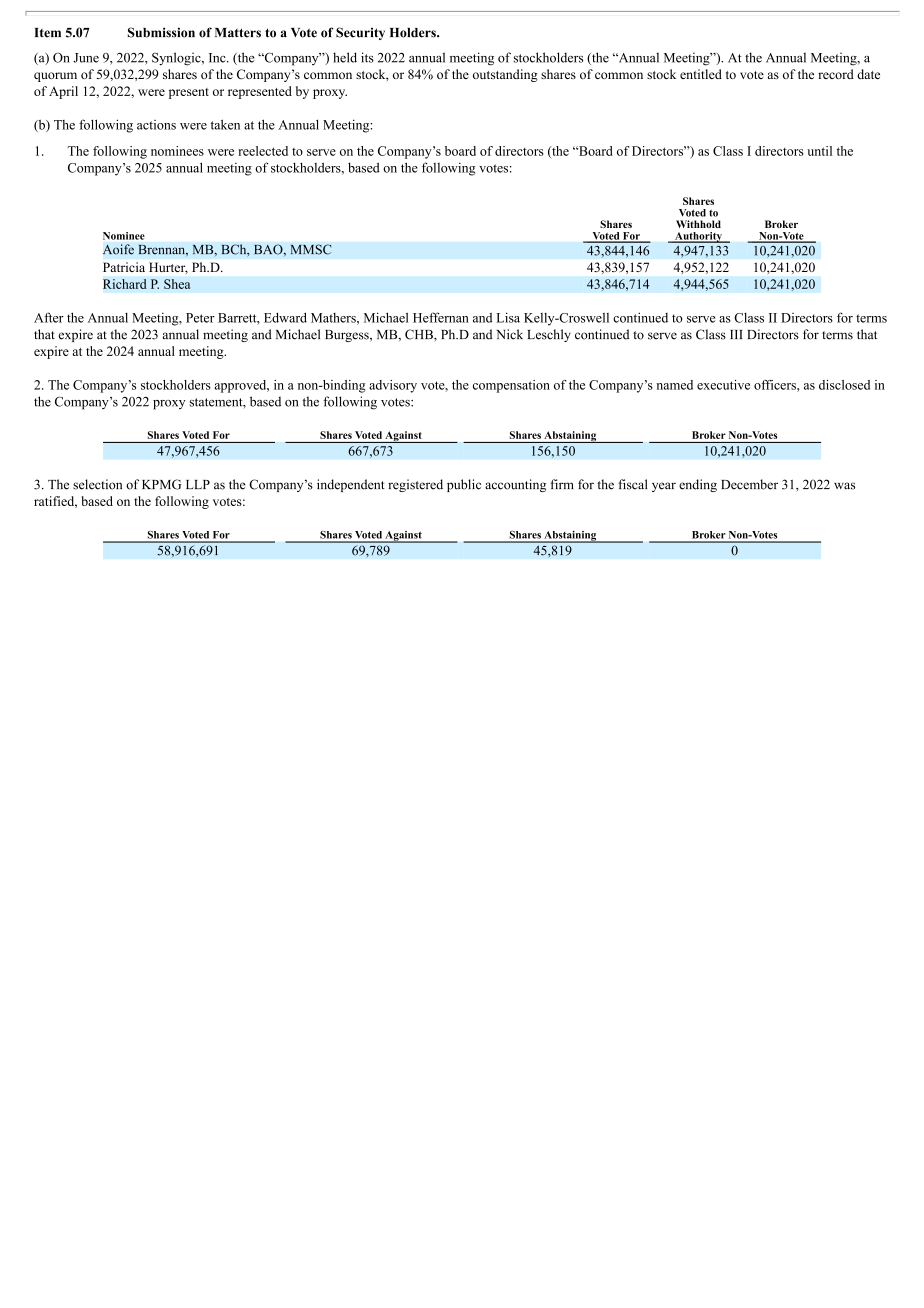  Describe the element at coordinates (161, 32) in the screenshot. I see `Submission` at that location.
